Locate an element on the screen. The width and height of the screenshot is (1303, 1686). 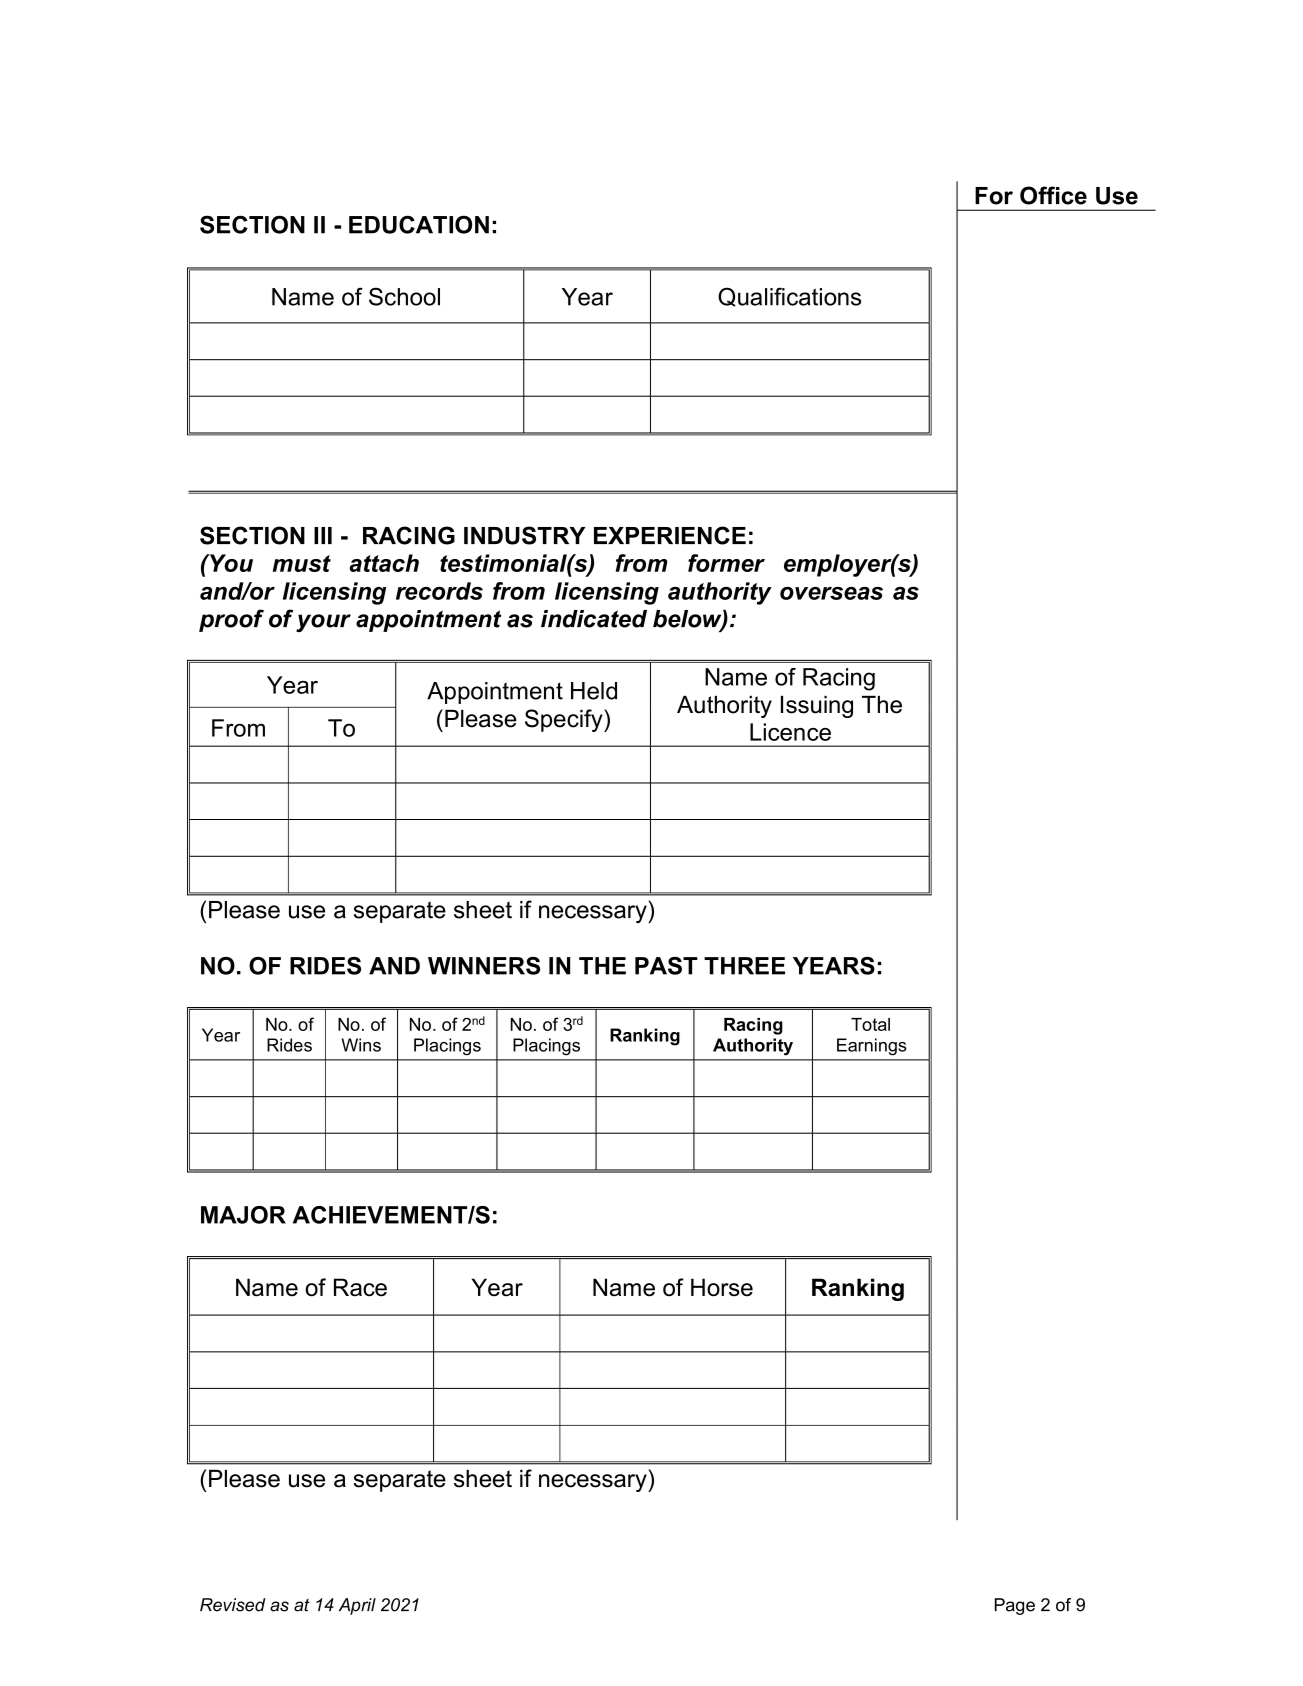
Qualifications is located at coordinates (789, 297).
